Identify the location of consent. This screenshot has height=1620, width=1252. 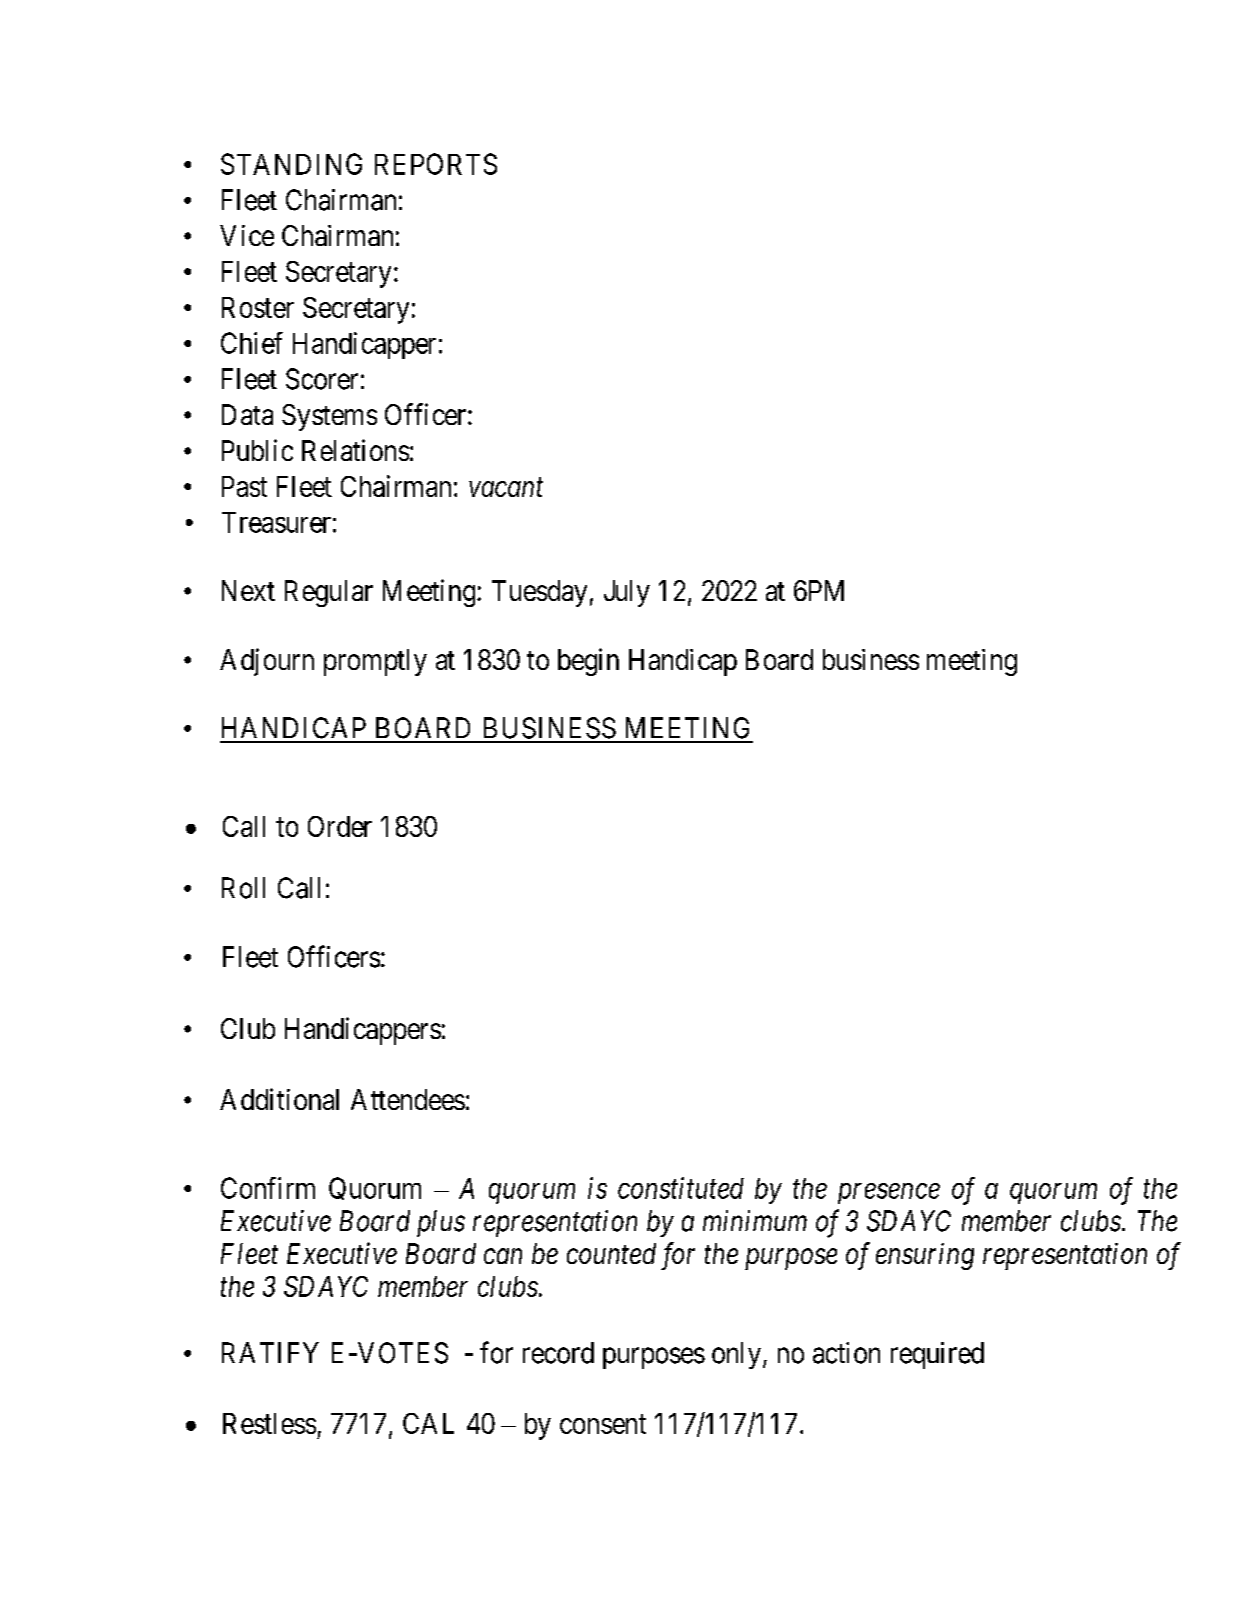
(603, 1424).
